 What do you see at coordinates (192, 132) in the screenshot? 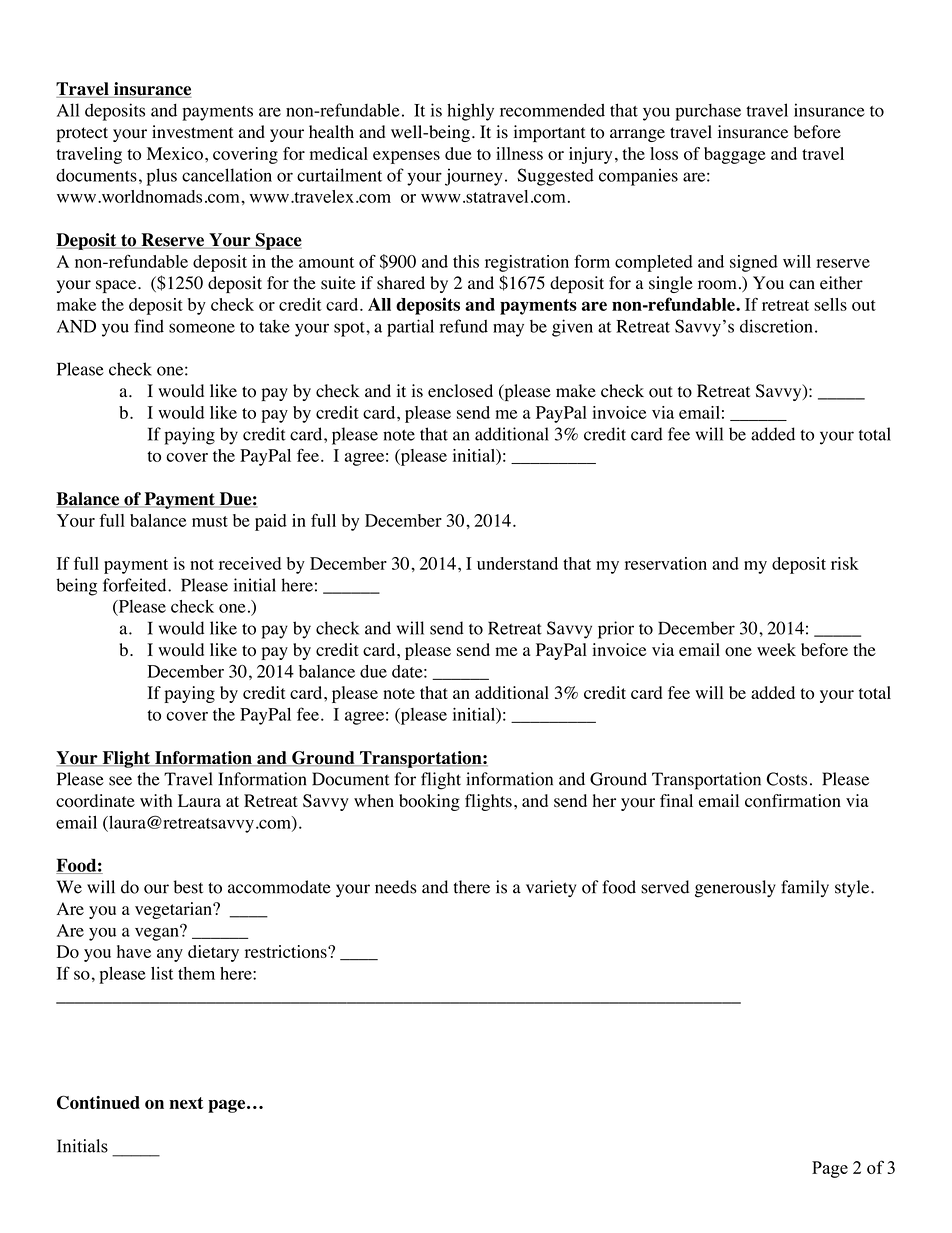
I see `investment` at bounding box center [192, 132].
